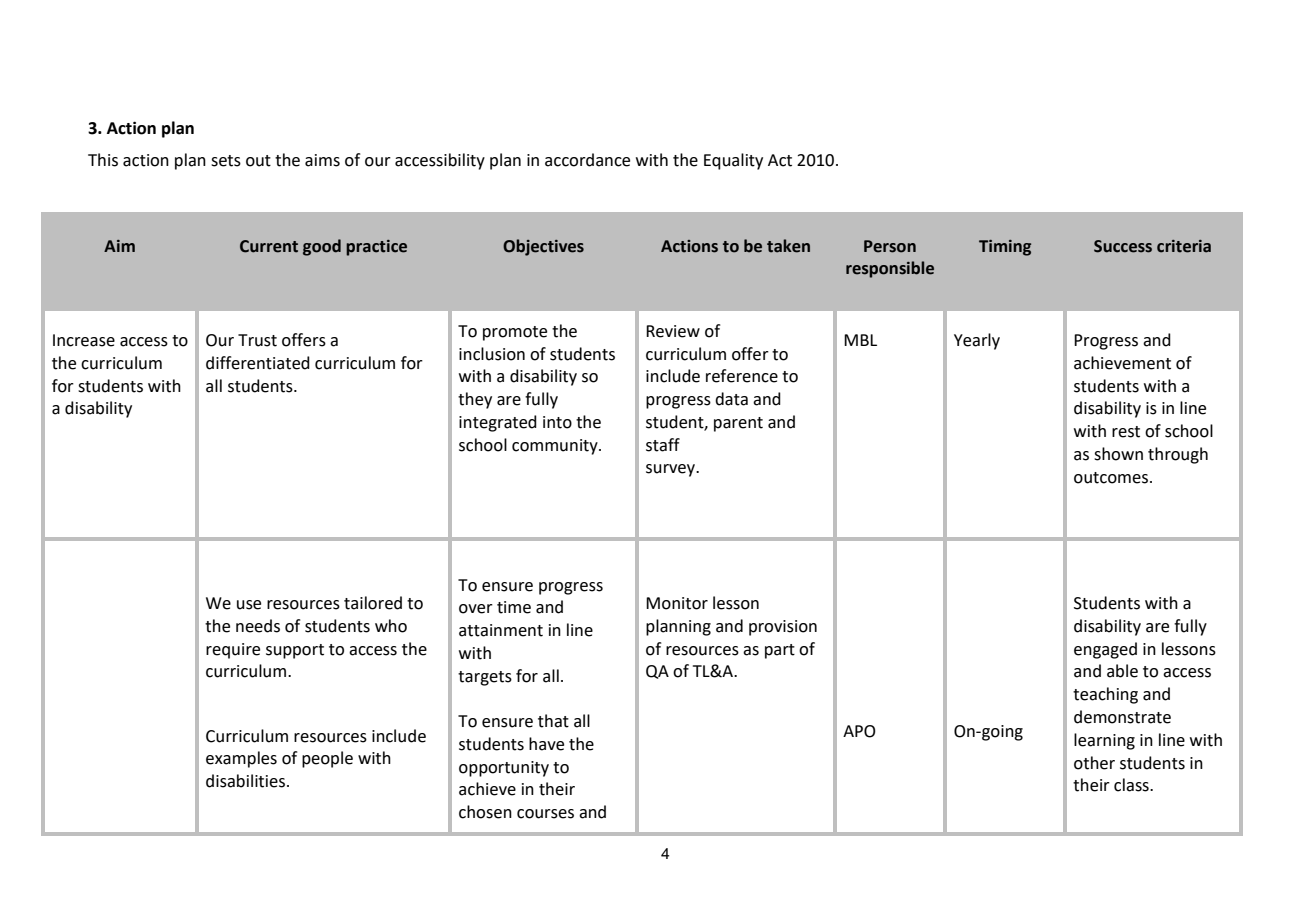 Image resolution: width=1309 pixels, height=924 pixels. Describe the element at coordinates (226, 161) in the page. I see `sets` at that location.
